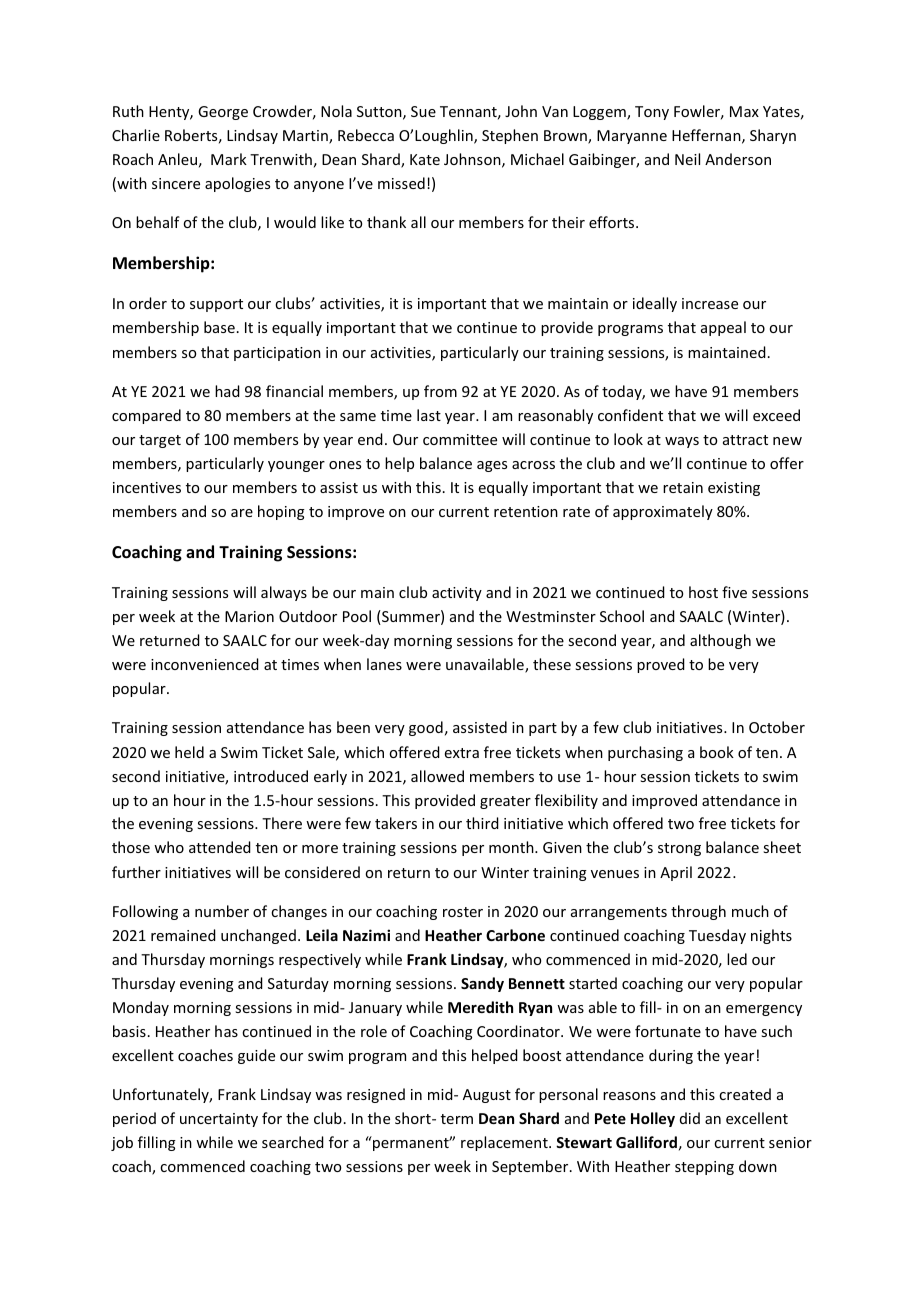 Image resolution: width=924 pixels, height=1307 pixels. What do you see at coordinates (505, 1143) in the document?
I see `replacement` at bounding box center [505, 1143].
